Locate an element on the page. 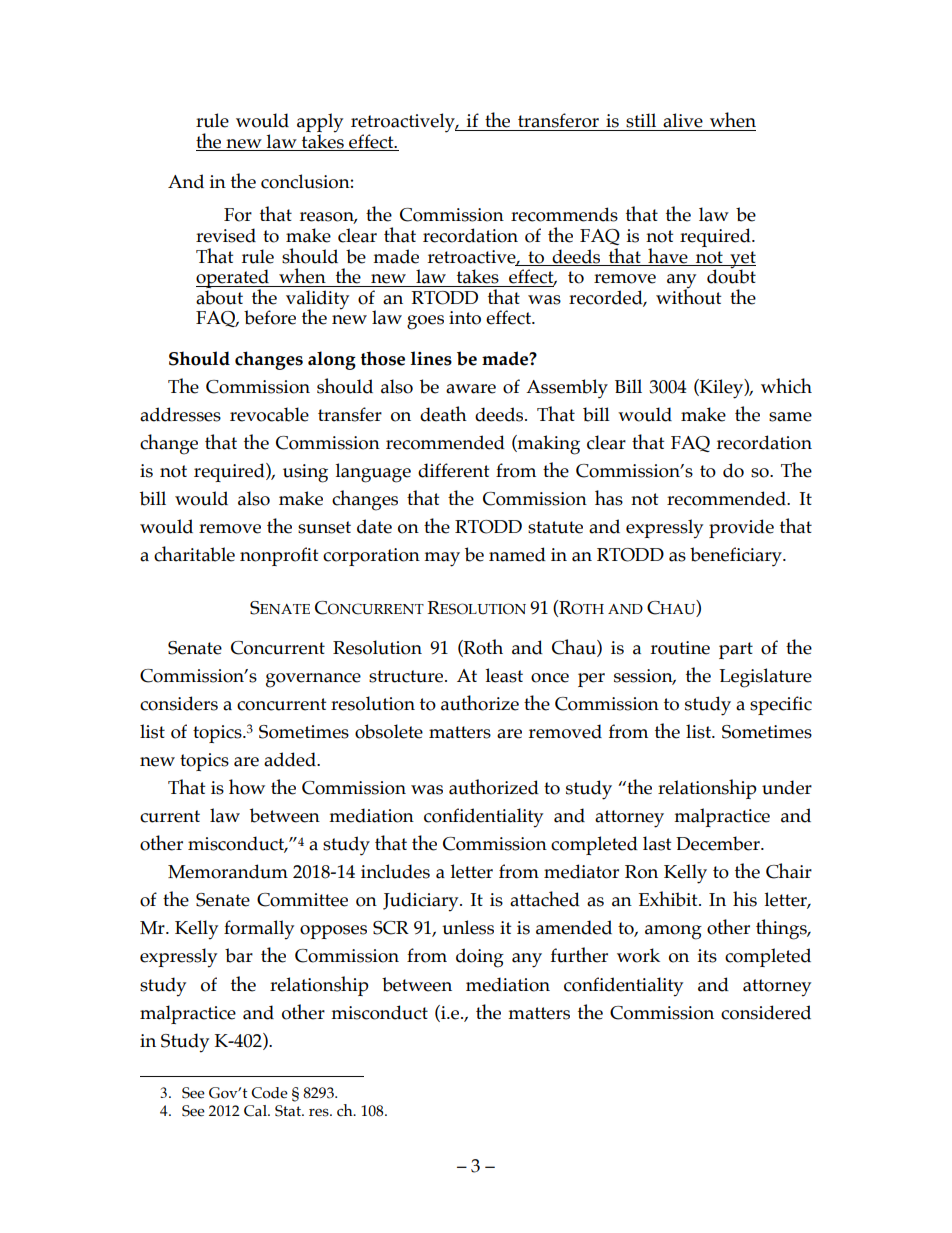 The height and width of the image is (1233, 952). apply is located at coordinates (320, 124).
